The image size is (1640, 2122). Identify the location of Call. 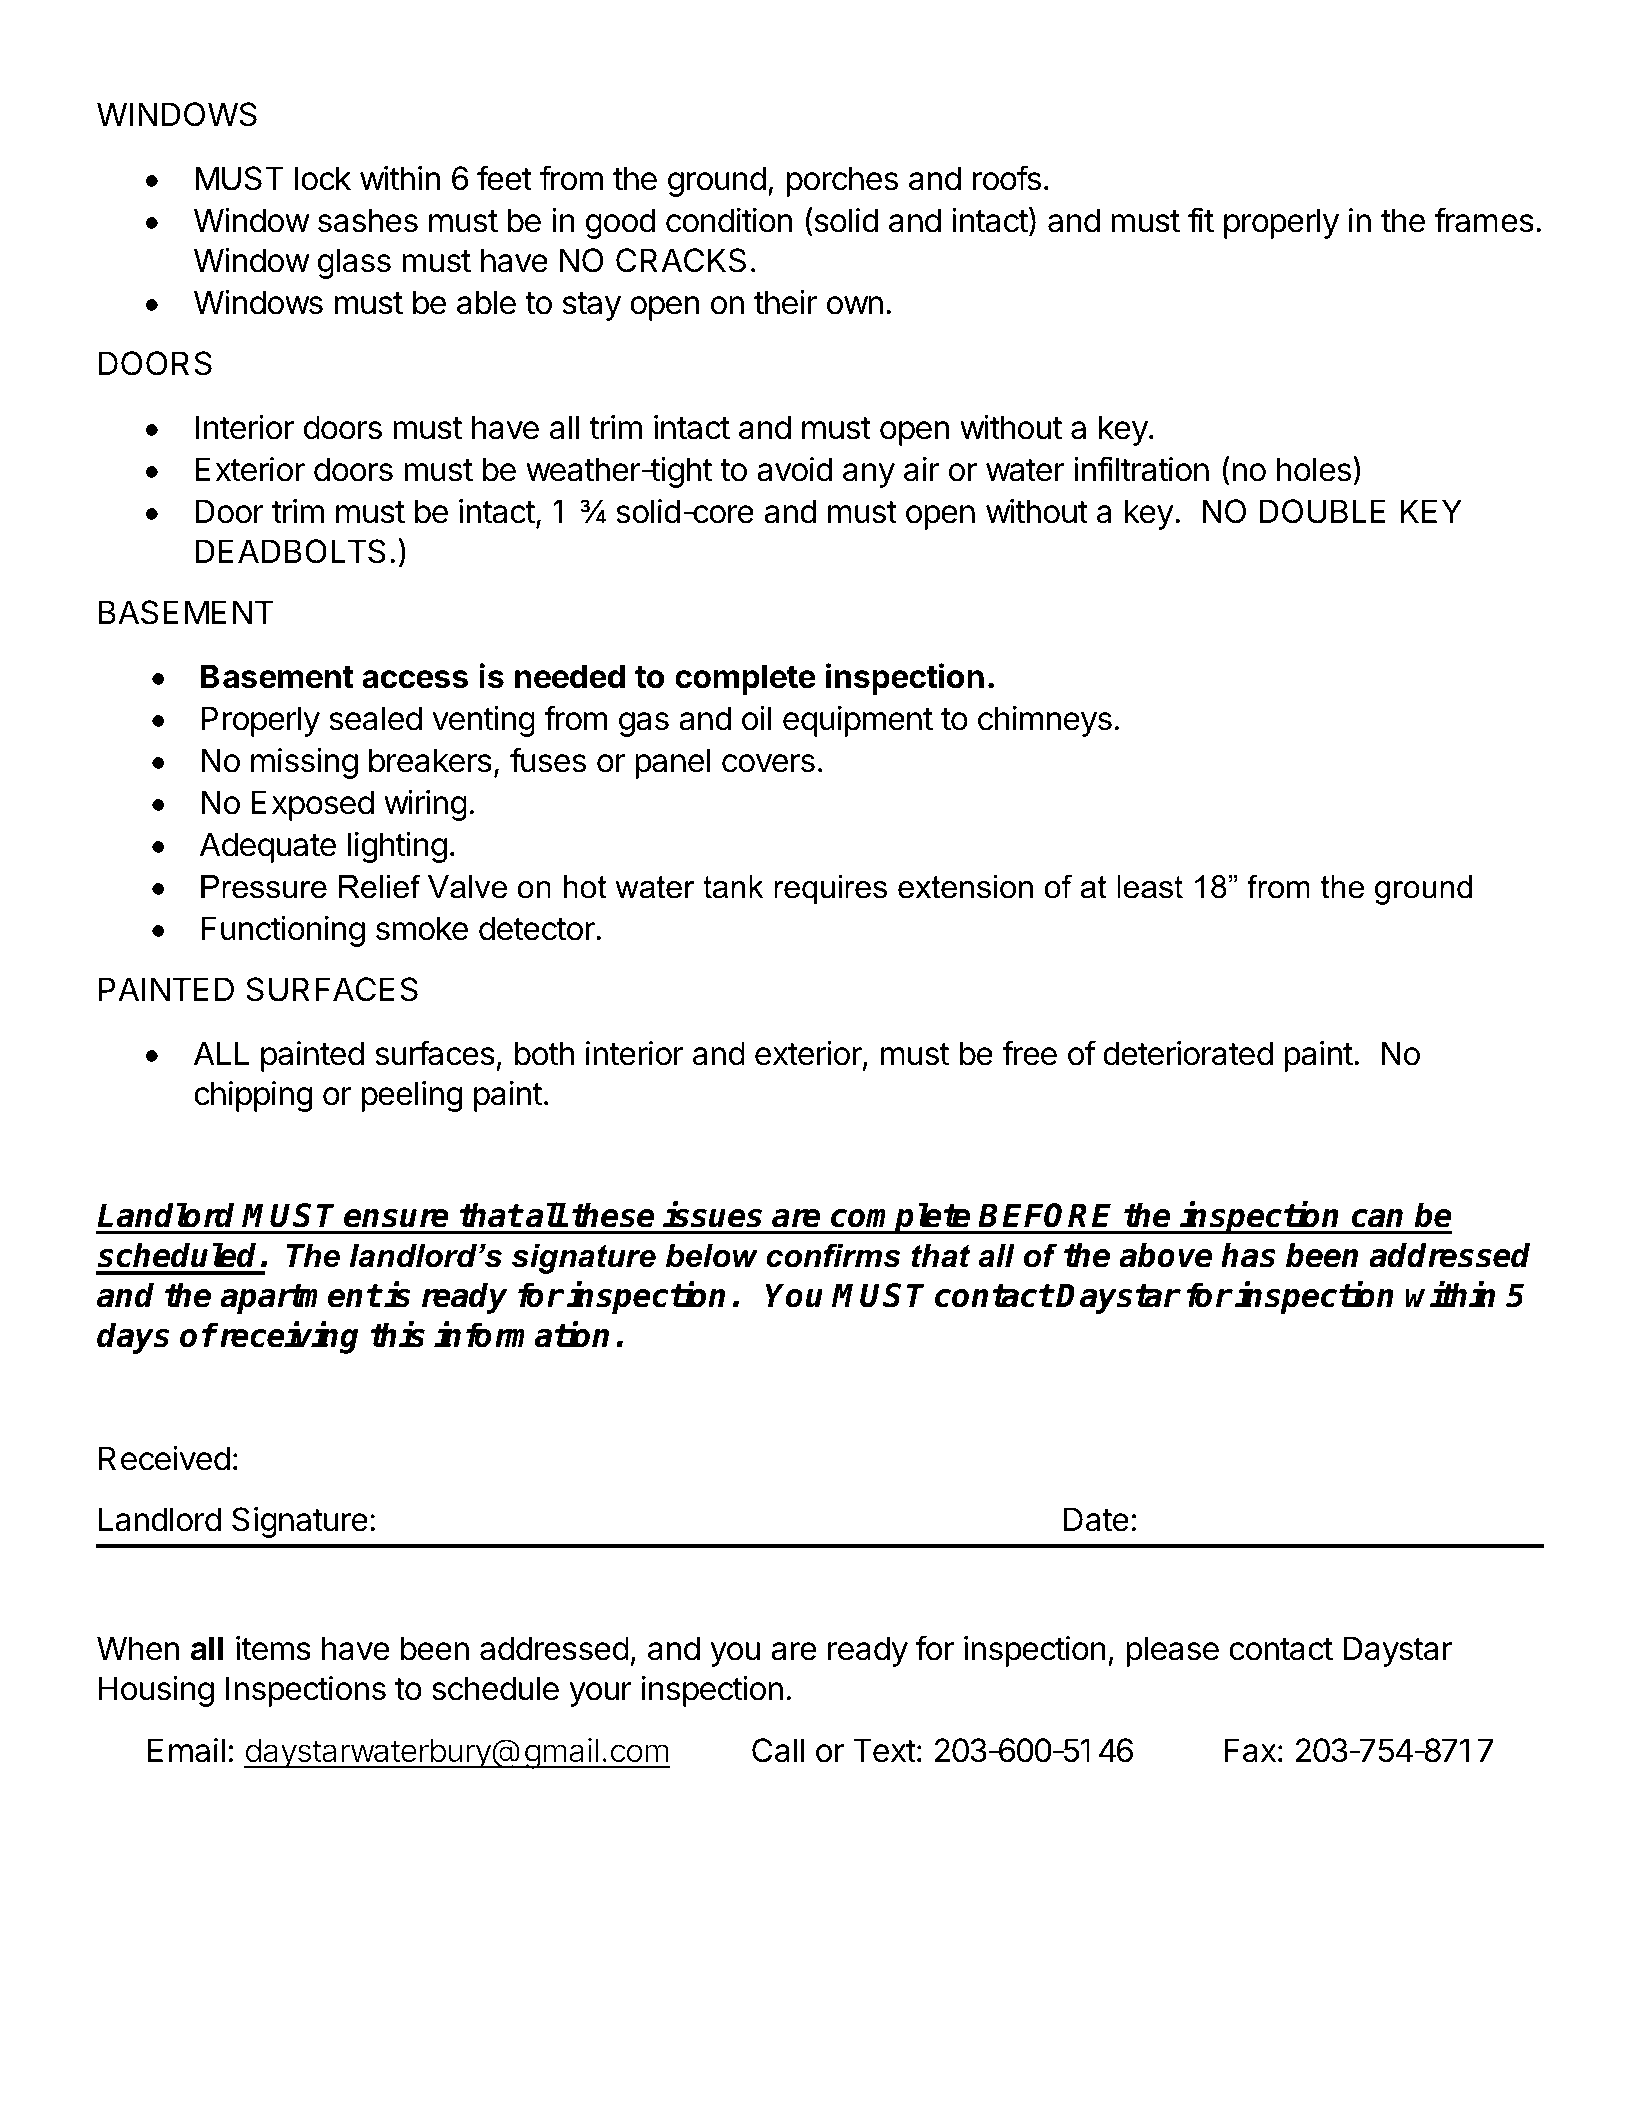
(778, 1750).
